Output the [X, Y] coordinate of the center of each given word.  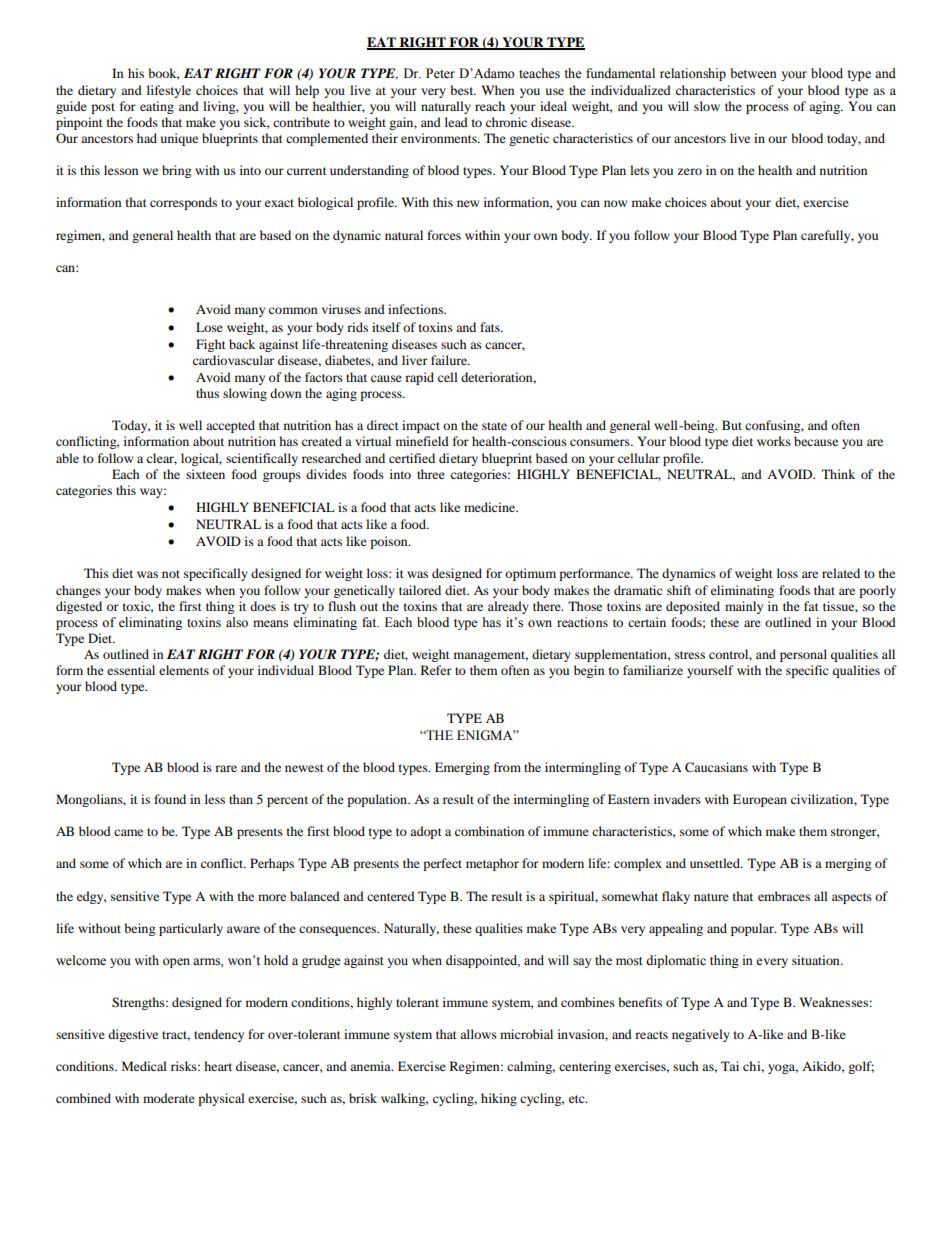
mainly [744, 607]
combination [489, 831]
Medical [144, 1066]
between [753, 73]
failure [450, 360]
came [128, 832]
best [463, 90]
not [171, 574]
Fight [211, 345]
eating [157, 107]
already [508, 607]
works [774, 441]
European [760, 800]
